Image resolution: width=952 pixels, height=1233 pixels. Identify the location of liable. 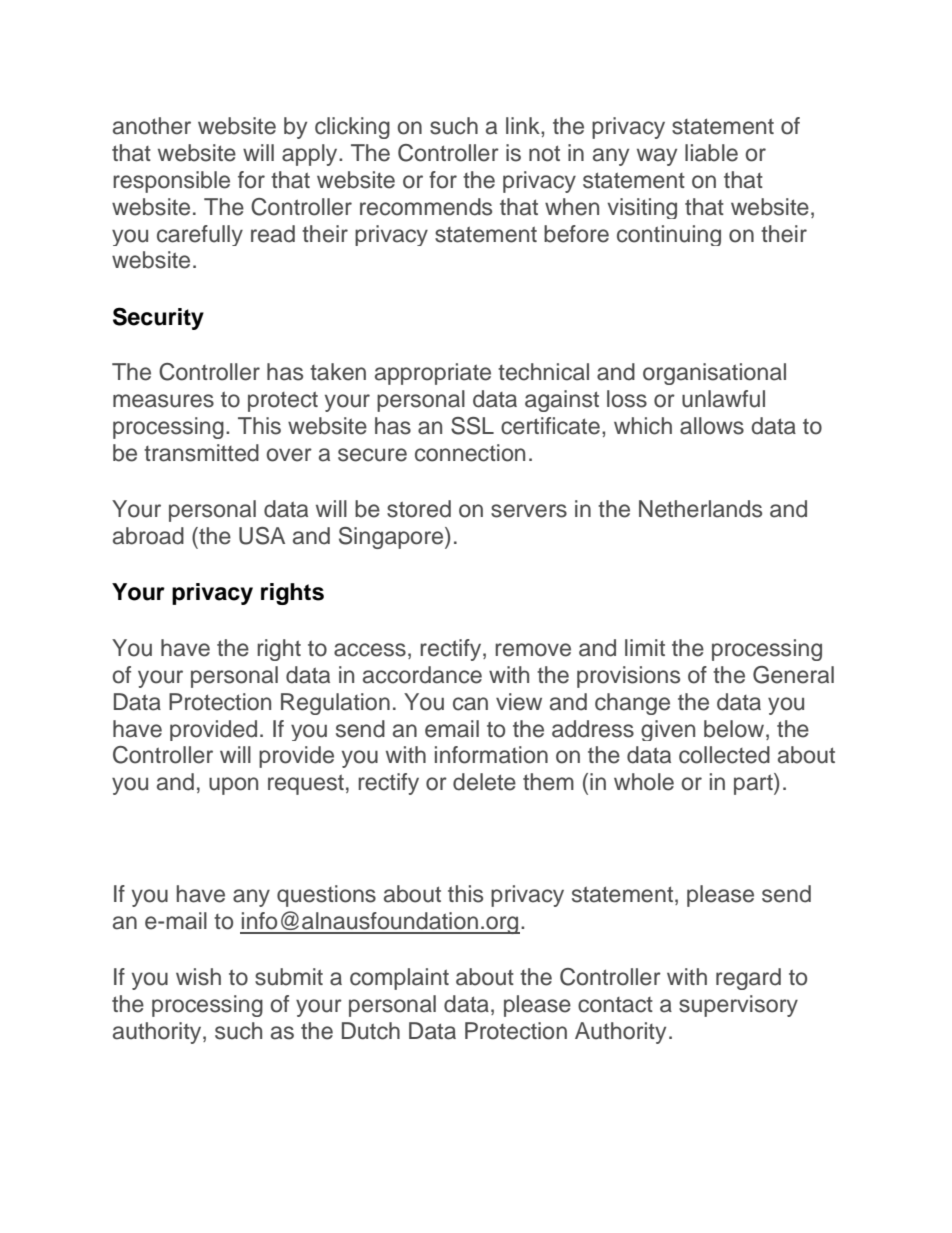
(711, 153).
